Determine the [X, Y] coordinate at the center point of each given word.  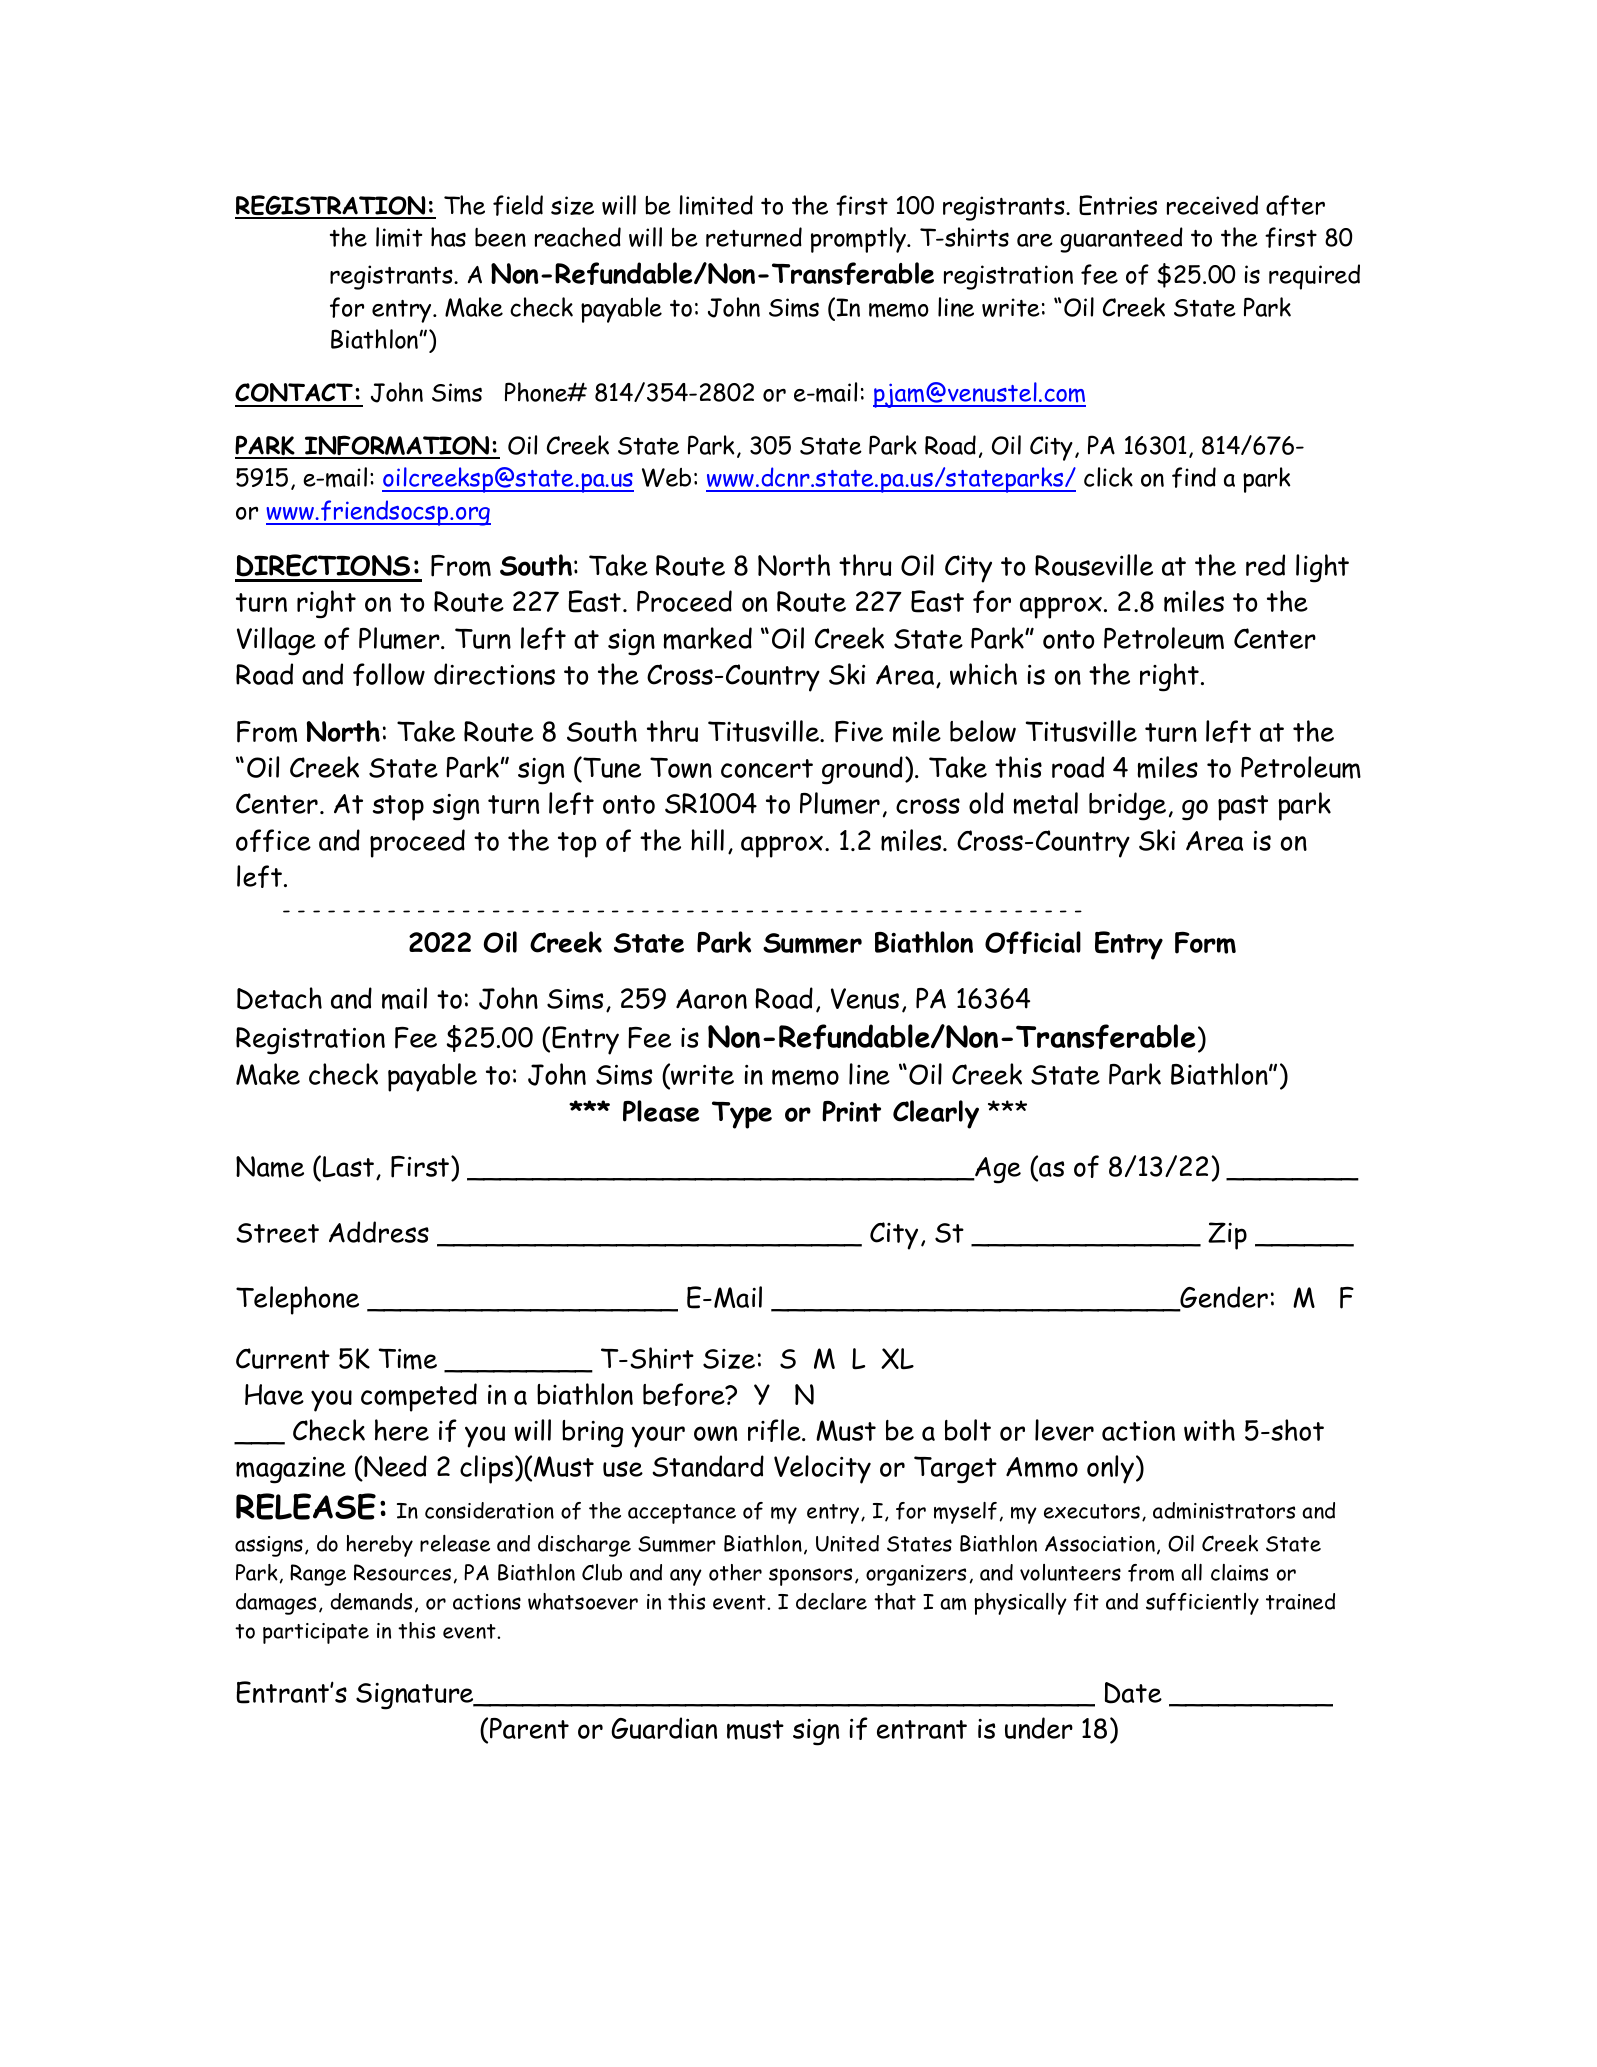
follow [389, 674]
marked [708, 638]
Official [1033, 942]
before [685, 1394]
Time [408, 1359]
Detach [279, 998]
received [1212, 205]
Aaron [711, 999]
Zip [1227, 1236]
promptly [859, 240]
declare [831, 1601]
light [1322, 568]
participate [316, 1633]
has [448, 237]
